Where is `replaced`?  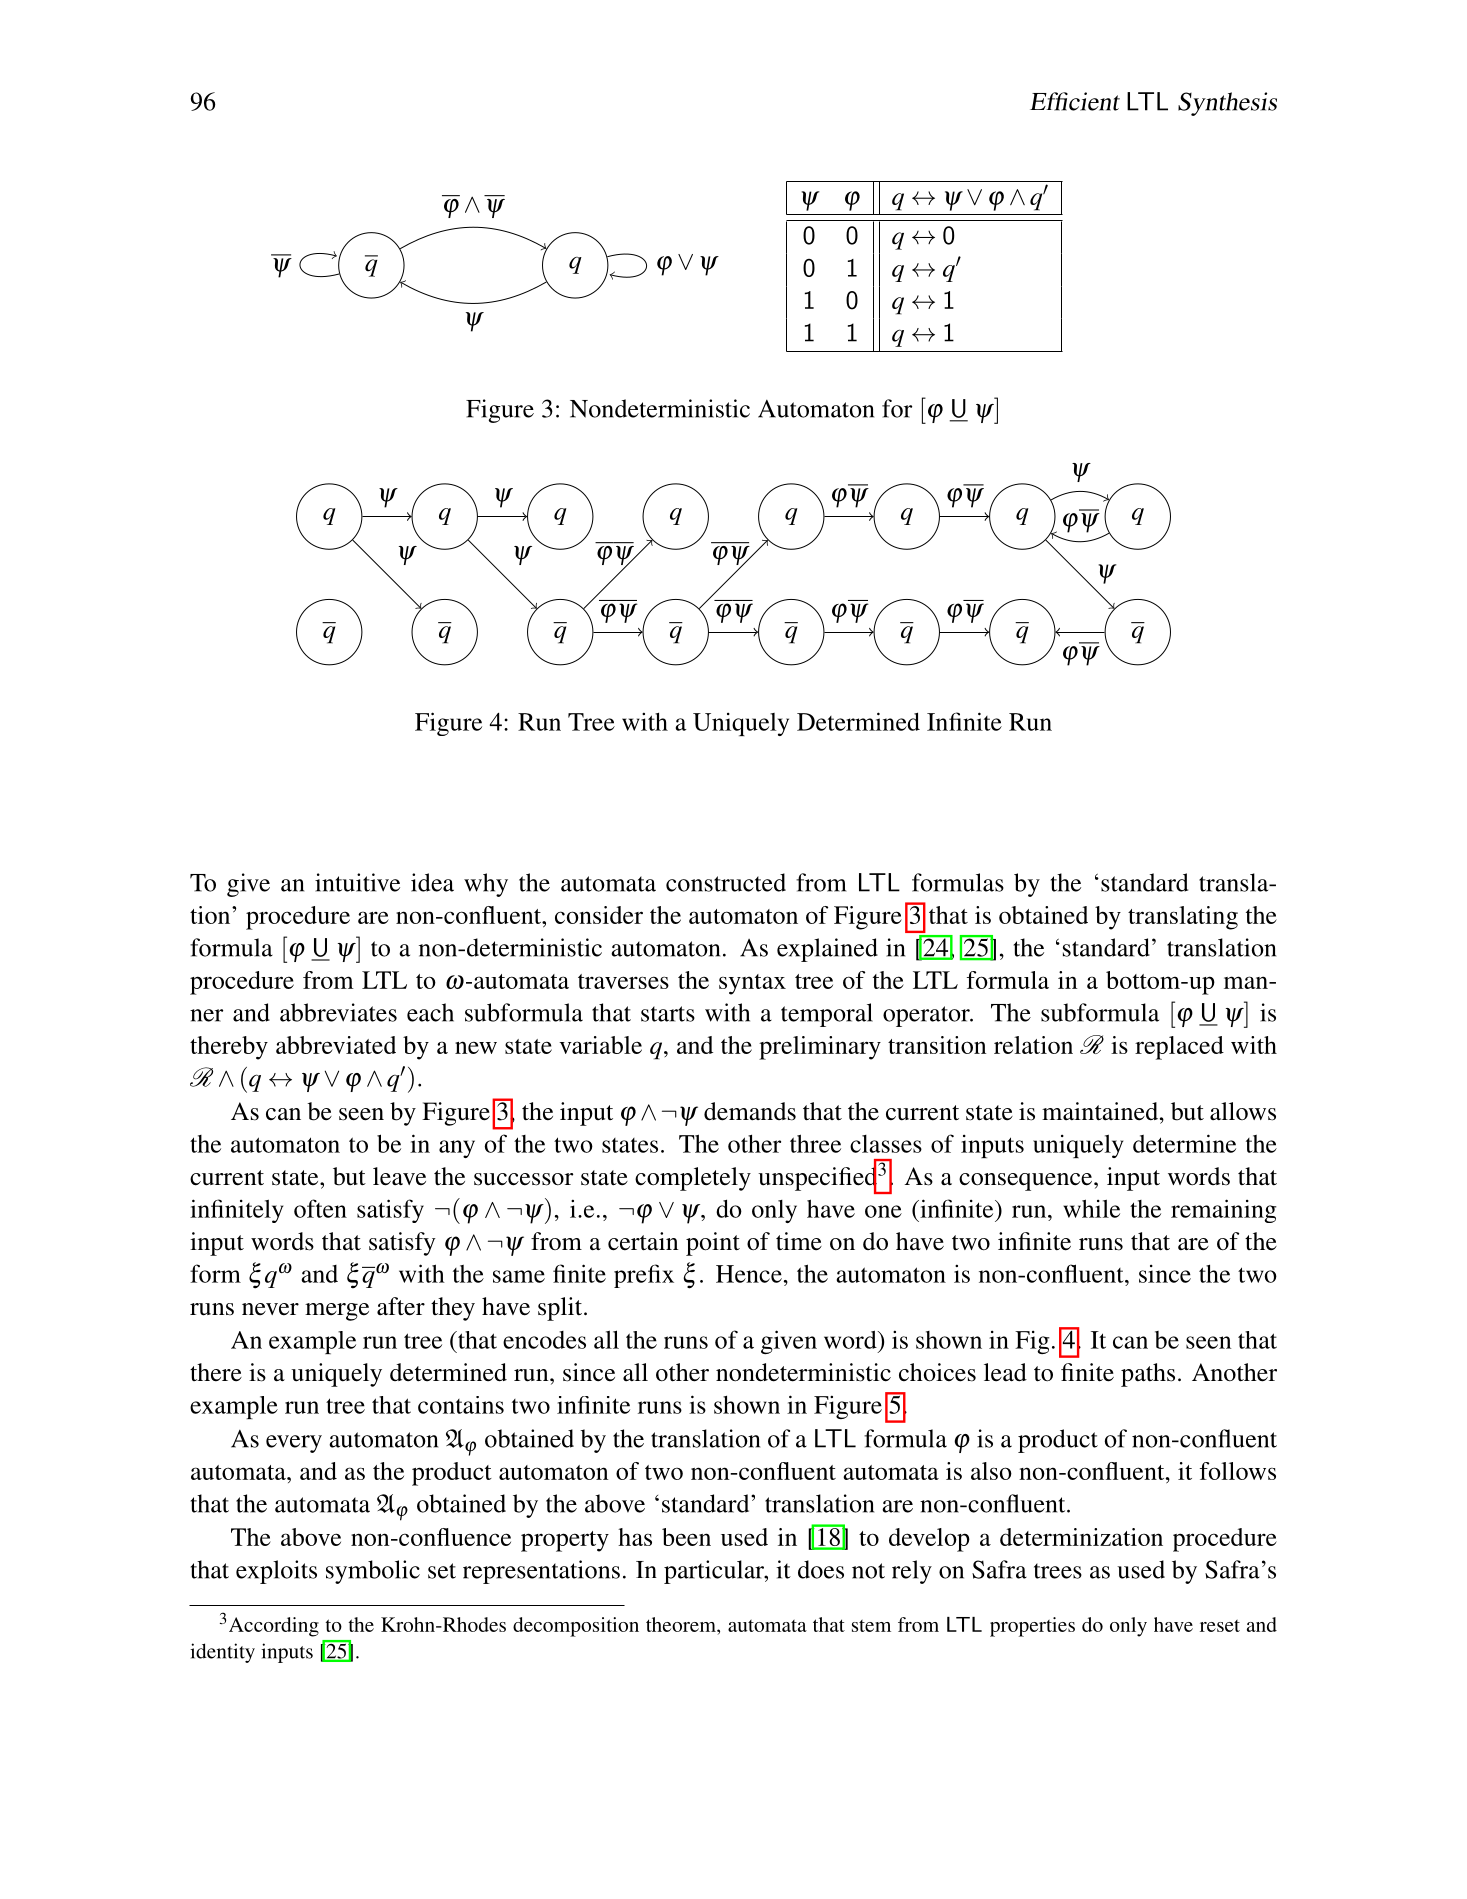 replaced is located at coordinates (1179, 1048).
